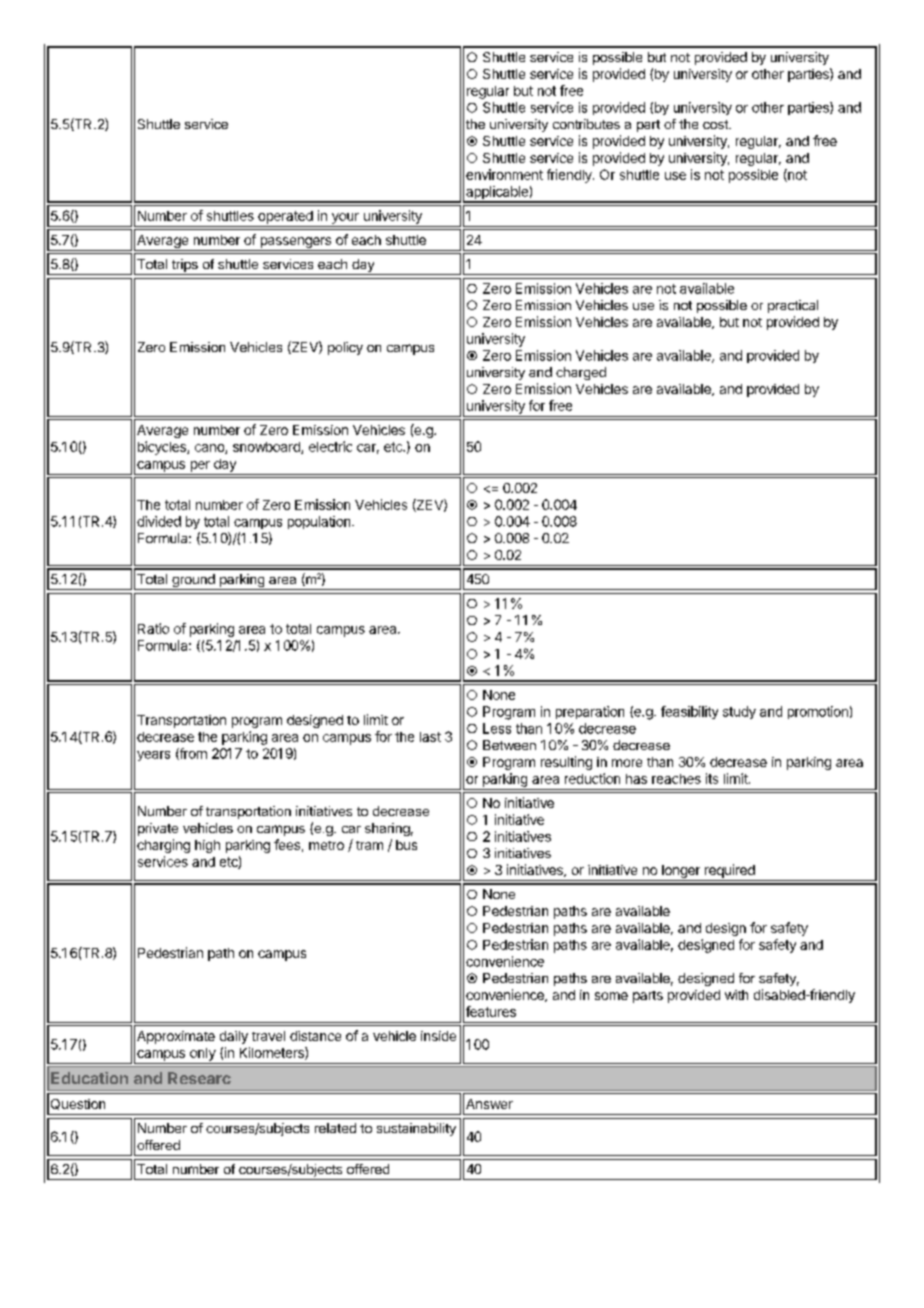 This screenshot has width=924, height=1308. What do you see at coordinates (497, 728) in the screenshot?
I see `Less` at bounding box center [497, 728].
